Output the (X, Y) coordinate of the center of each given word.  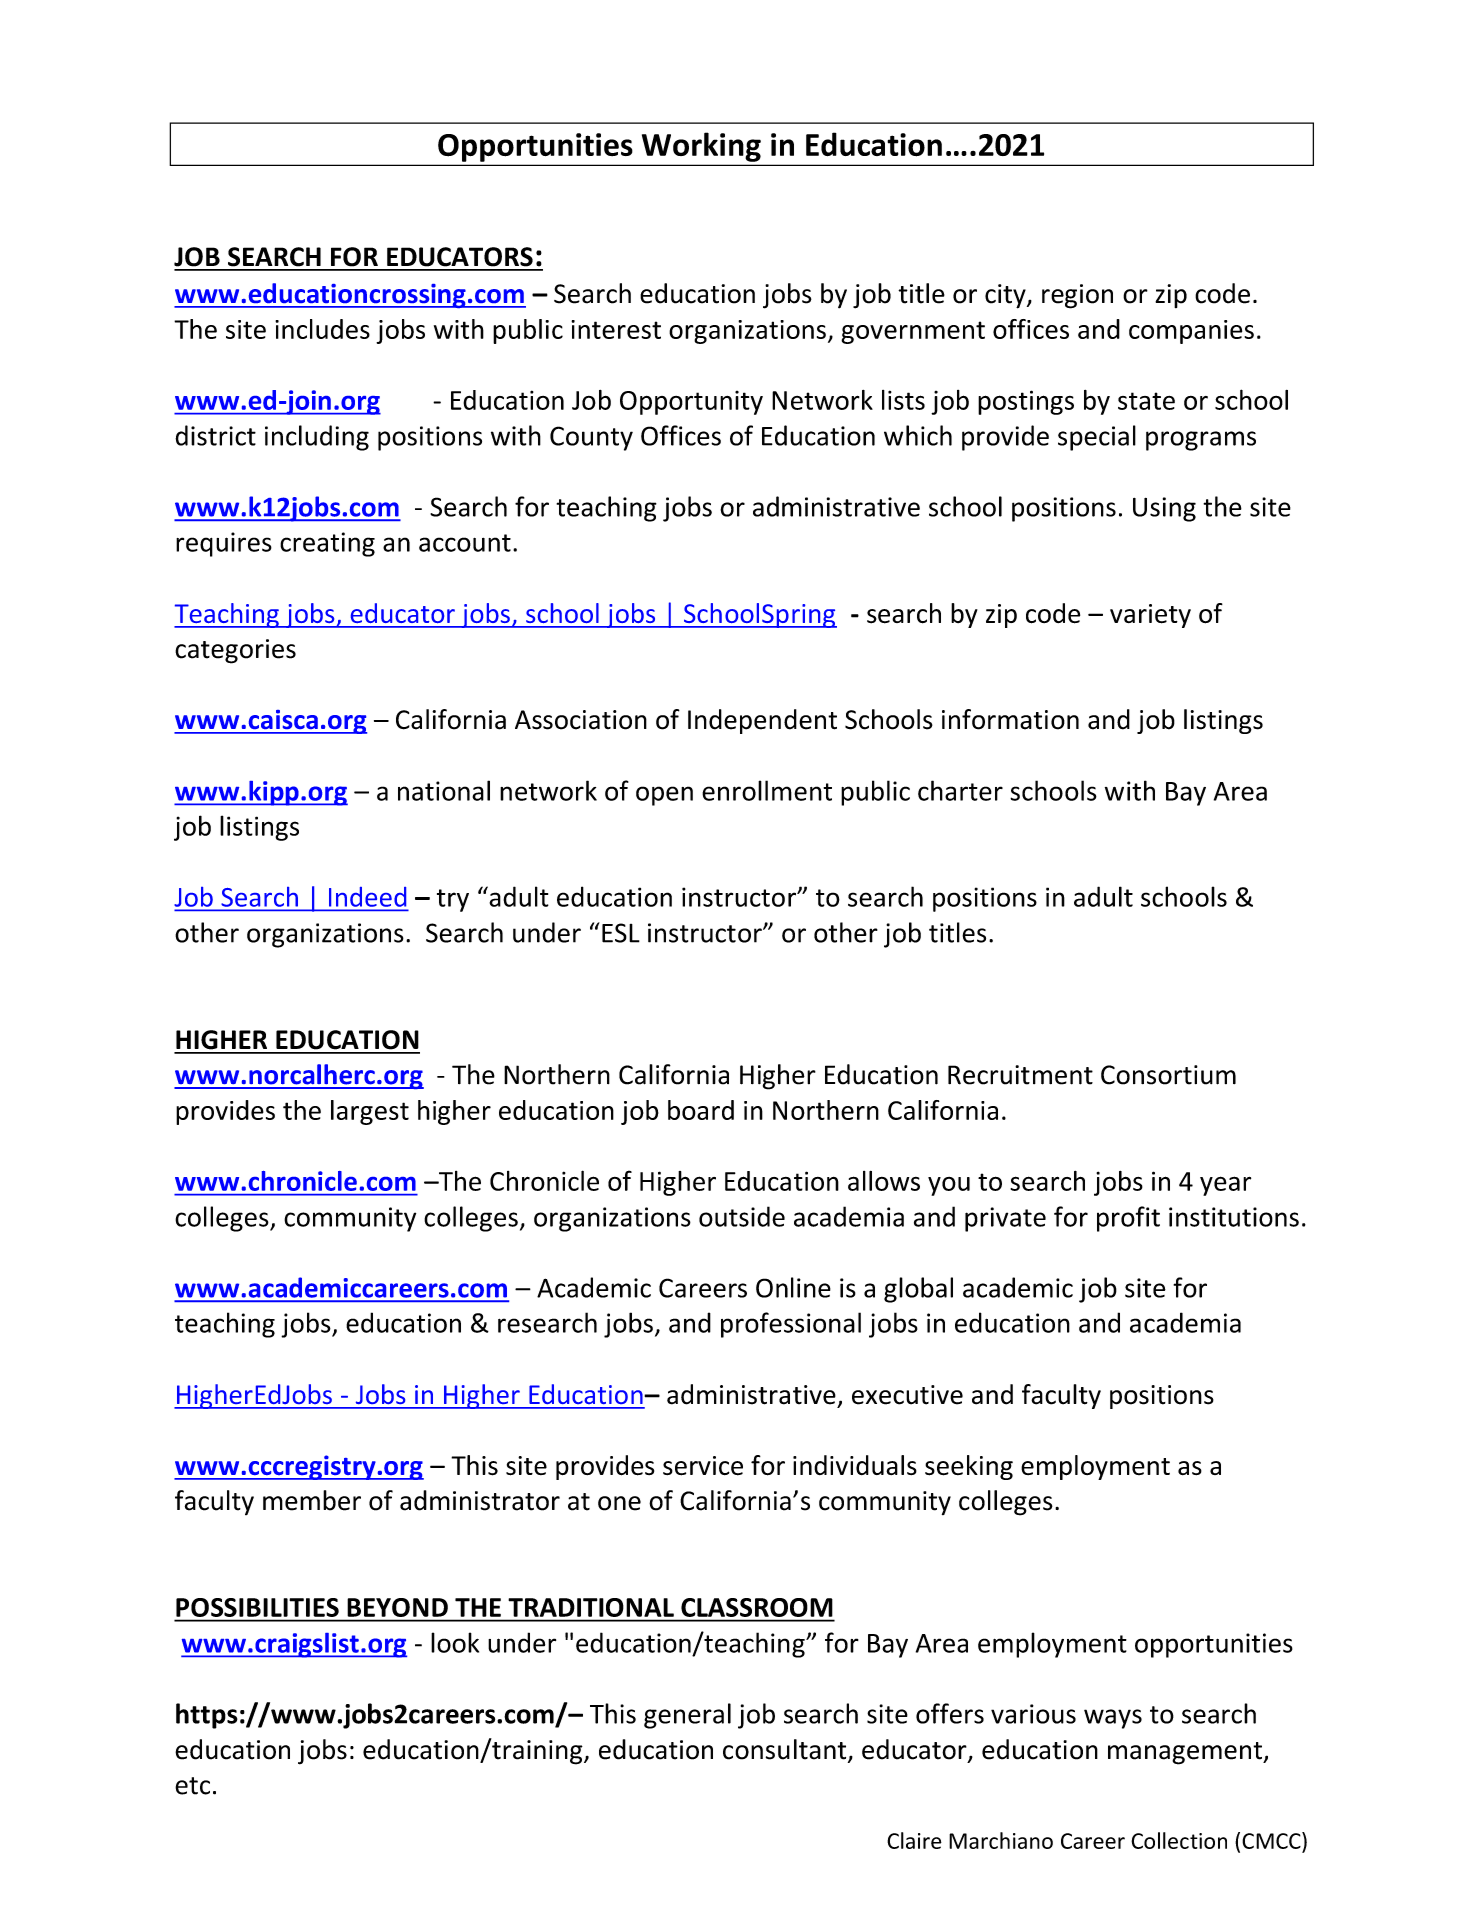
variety (1150, 616)
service (703, 1466)
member (312, 1500)
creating (327, 544)
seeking (969, 1467)
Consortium (1168, 1075)
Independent (762, 721)
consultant (786, 1750)
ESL (621, 933)
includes (322, 329)
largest (370, 1112)
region (1077, 296)
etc (192, 1786)
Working (701, 147)
